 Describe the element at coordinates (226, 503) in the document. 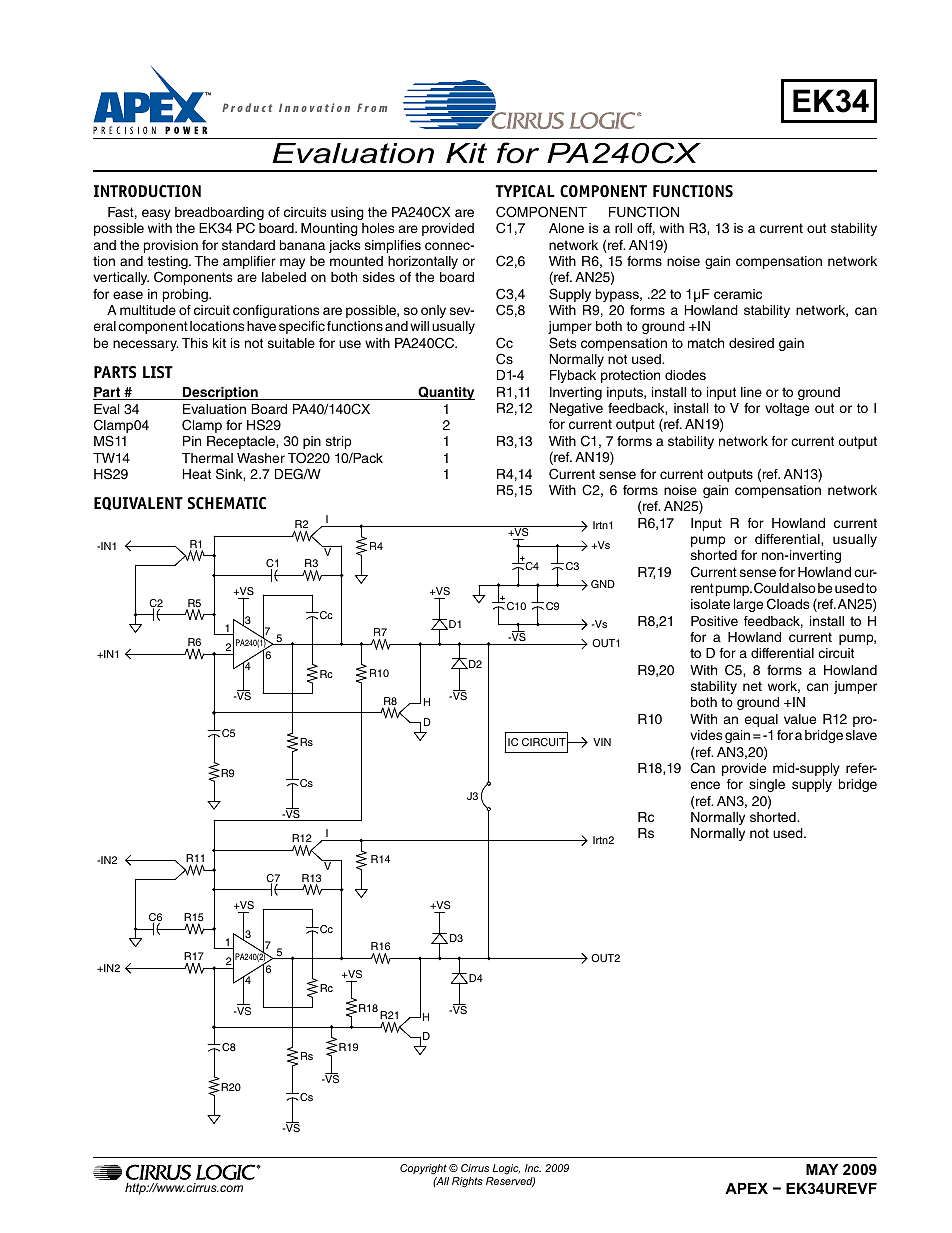

I see `SCHEMATIC` at that location.
